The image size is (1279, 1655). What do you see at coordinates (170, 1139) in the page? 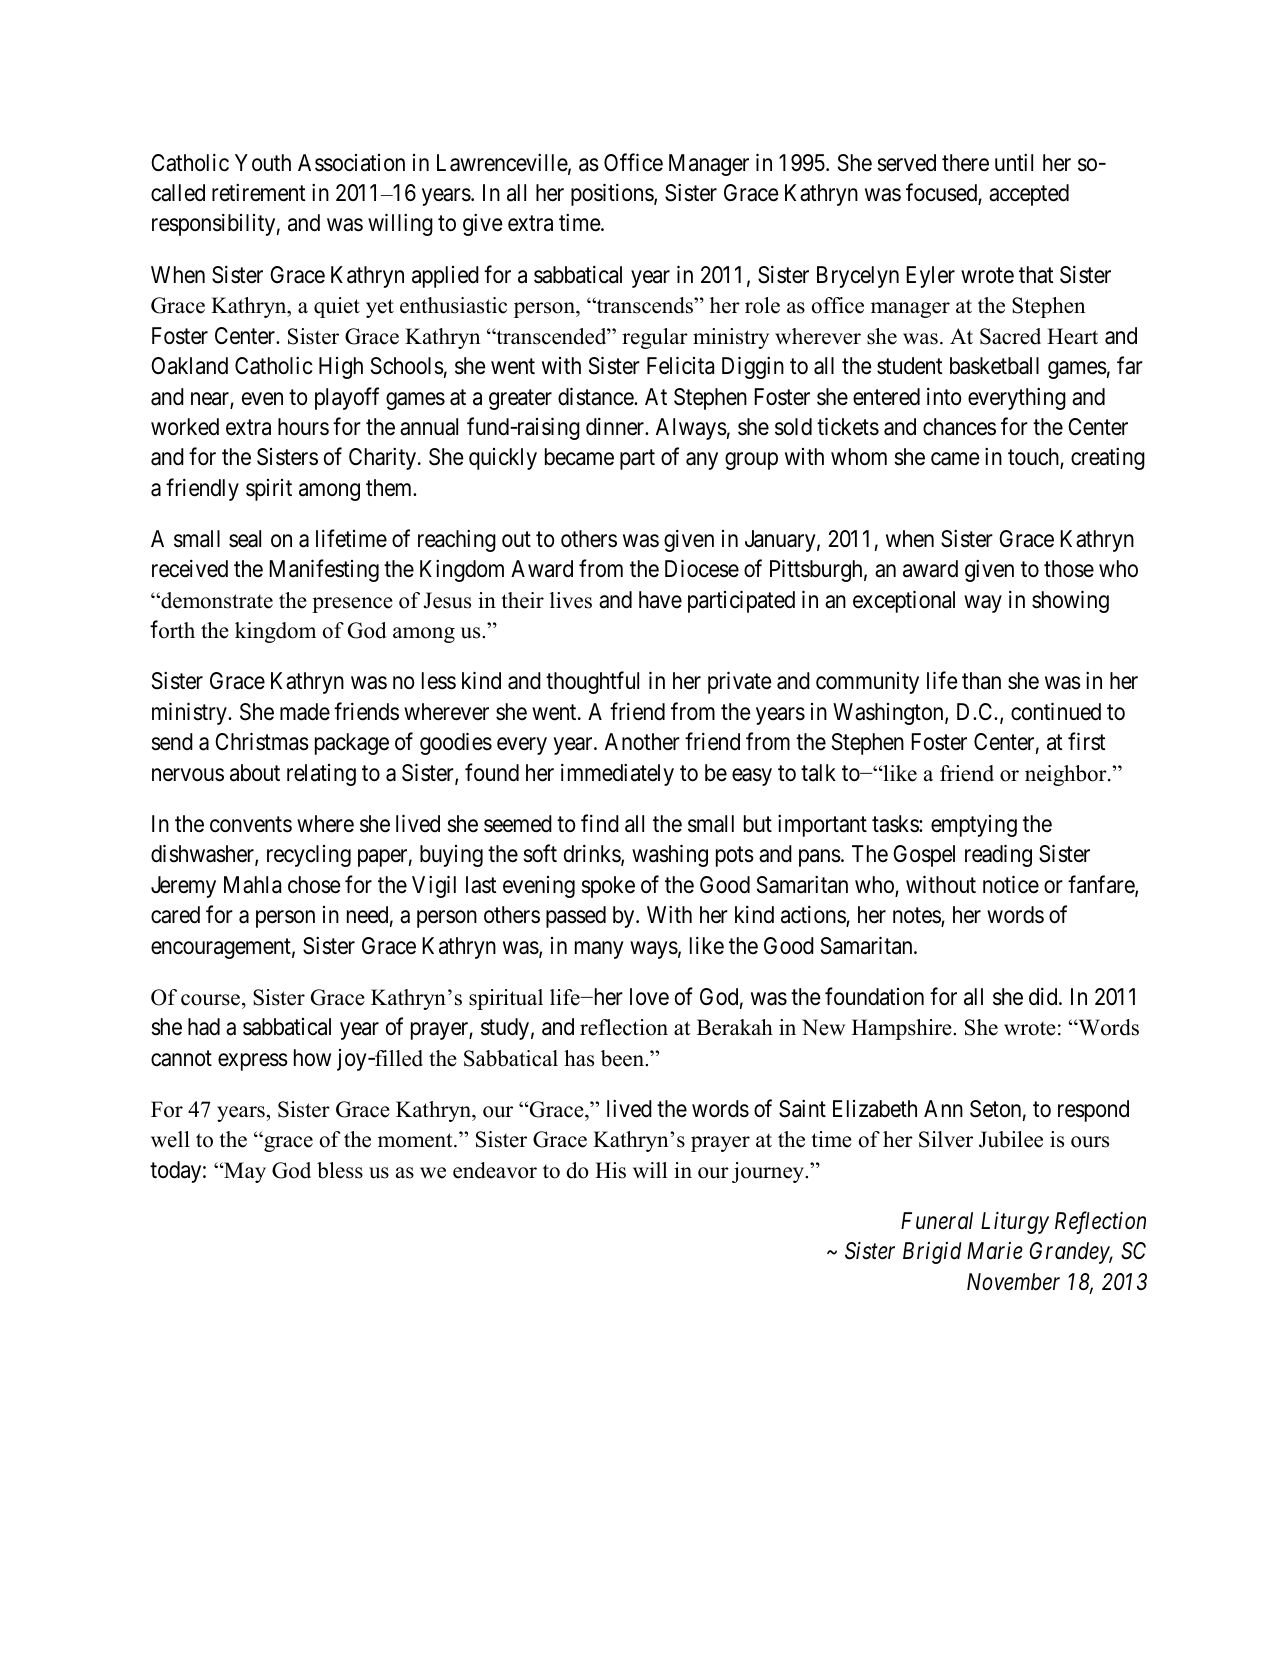
I see `well` at bounding box center [170, 1139].
